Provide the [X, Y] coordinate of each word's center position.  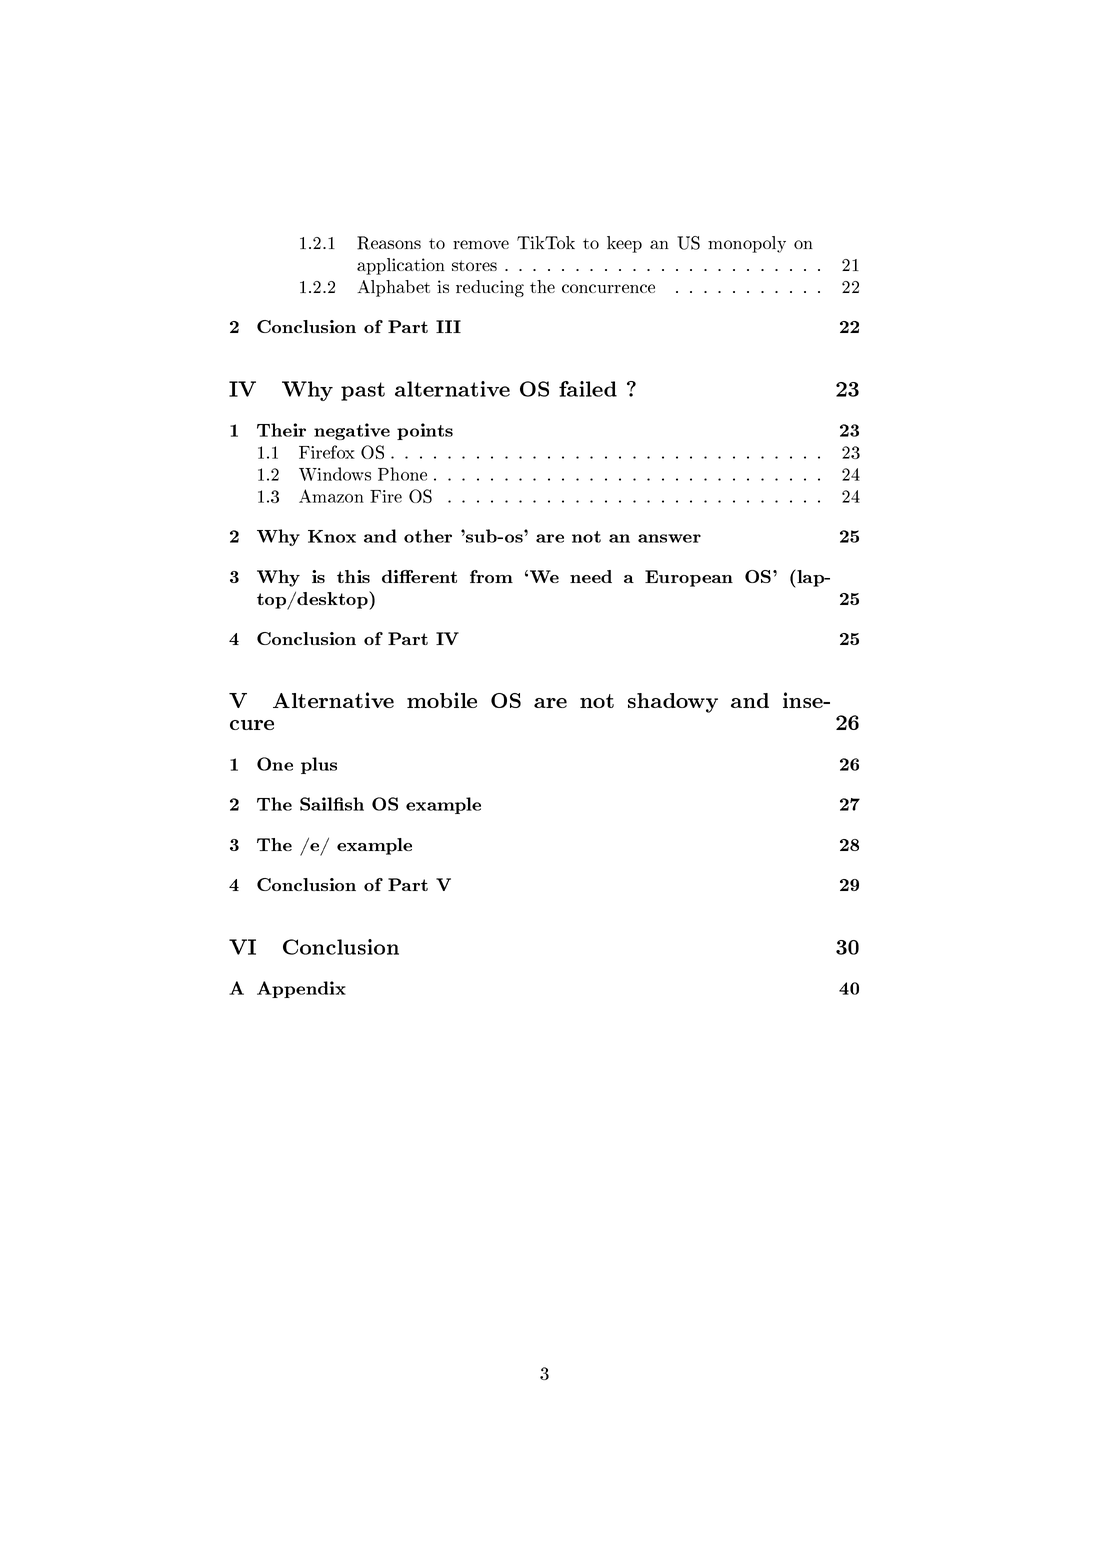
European [689, 578]
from [491, 576]
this [353, 576]
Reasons [389, 243]
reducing [490, 288]
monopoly [747, 244]
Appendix [301, 989]
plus [319, 765]
